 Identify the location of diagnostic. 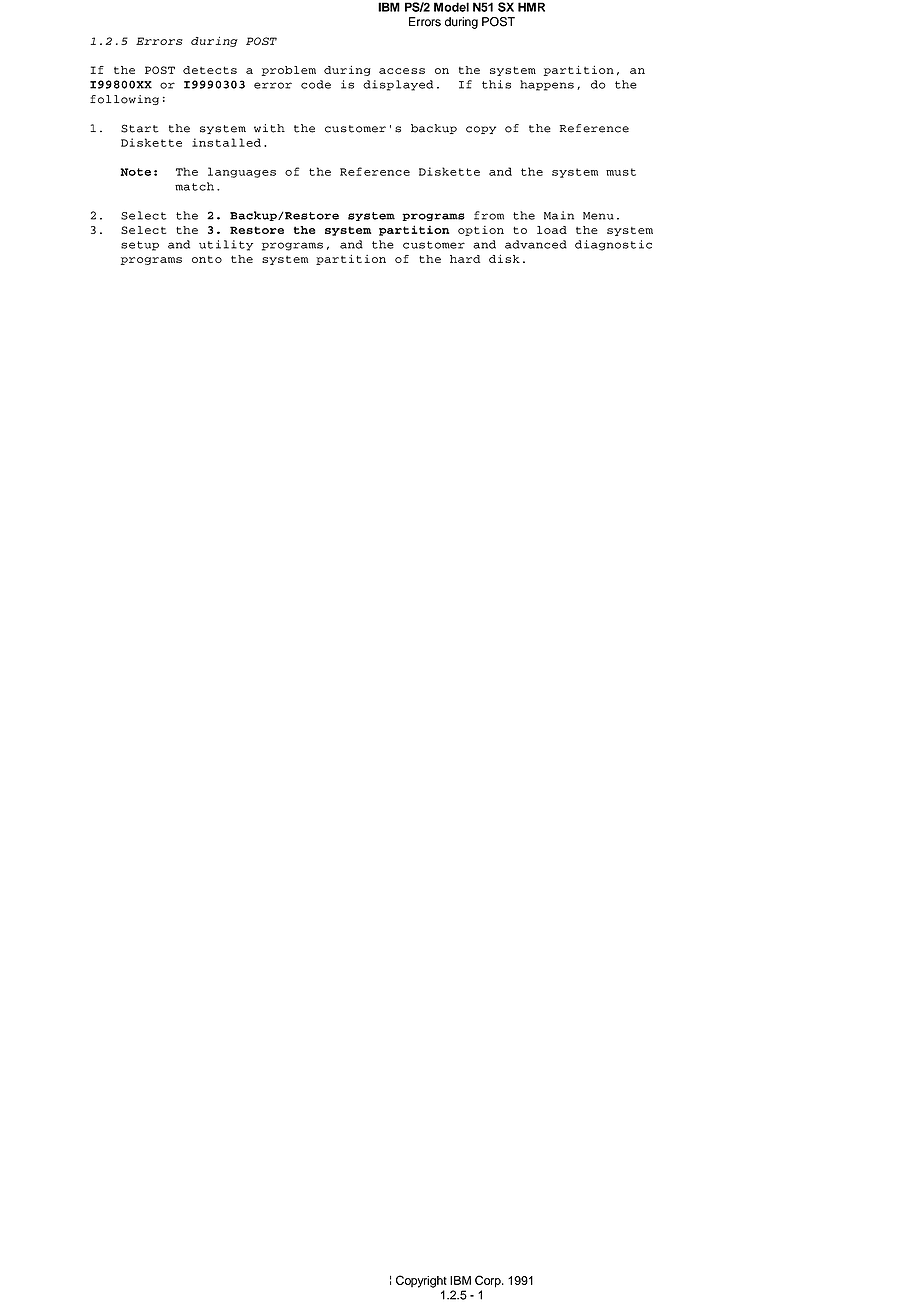
(613, 245).
